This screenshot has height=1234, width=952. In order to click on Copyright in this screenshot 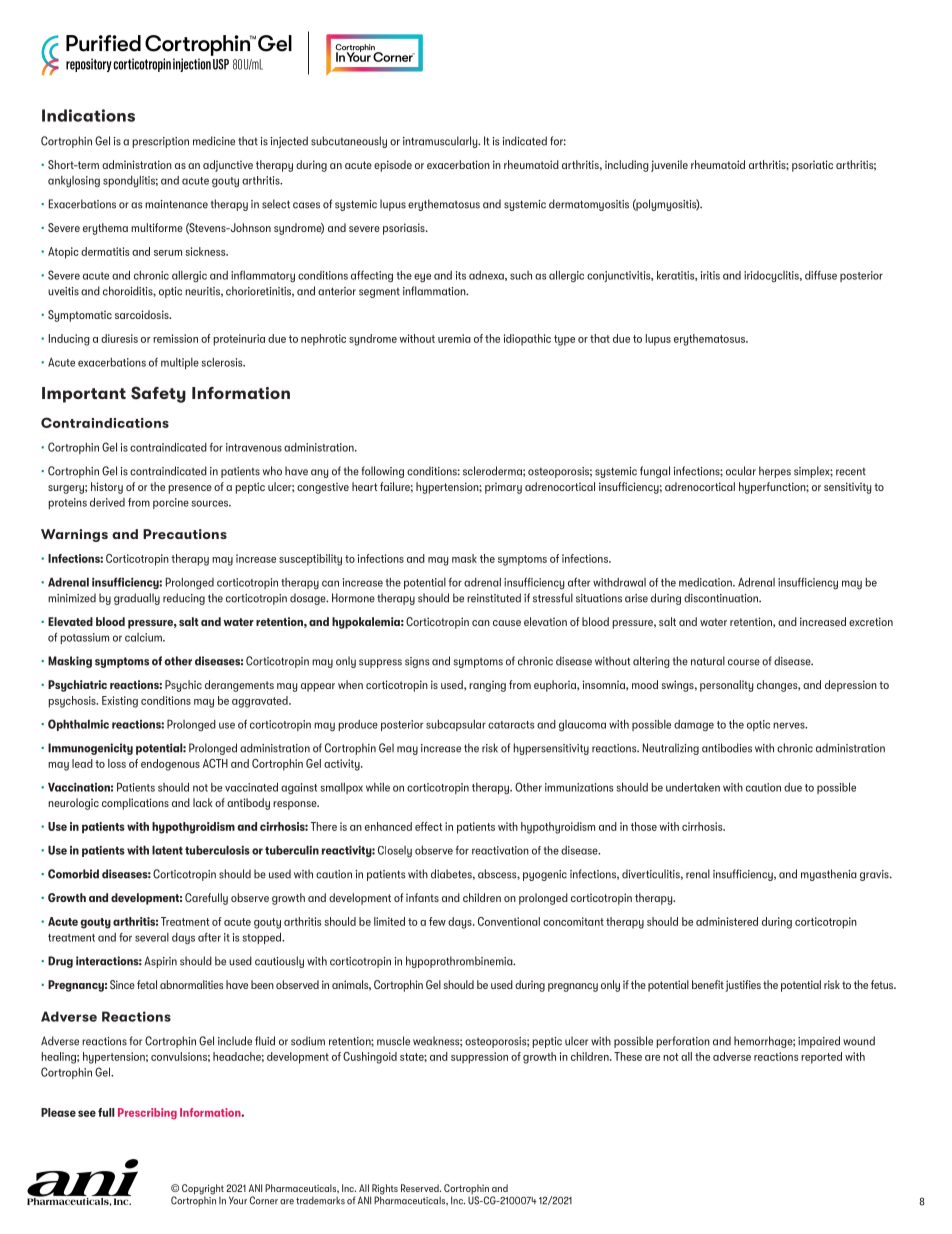, I will do `click(203, 1190)`.
